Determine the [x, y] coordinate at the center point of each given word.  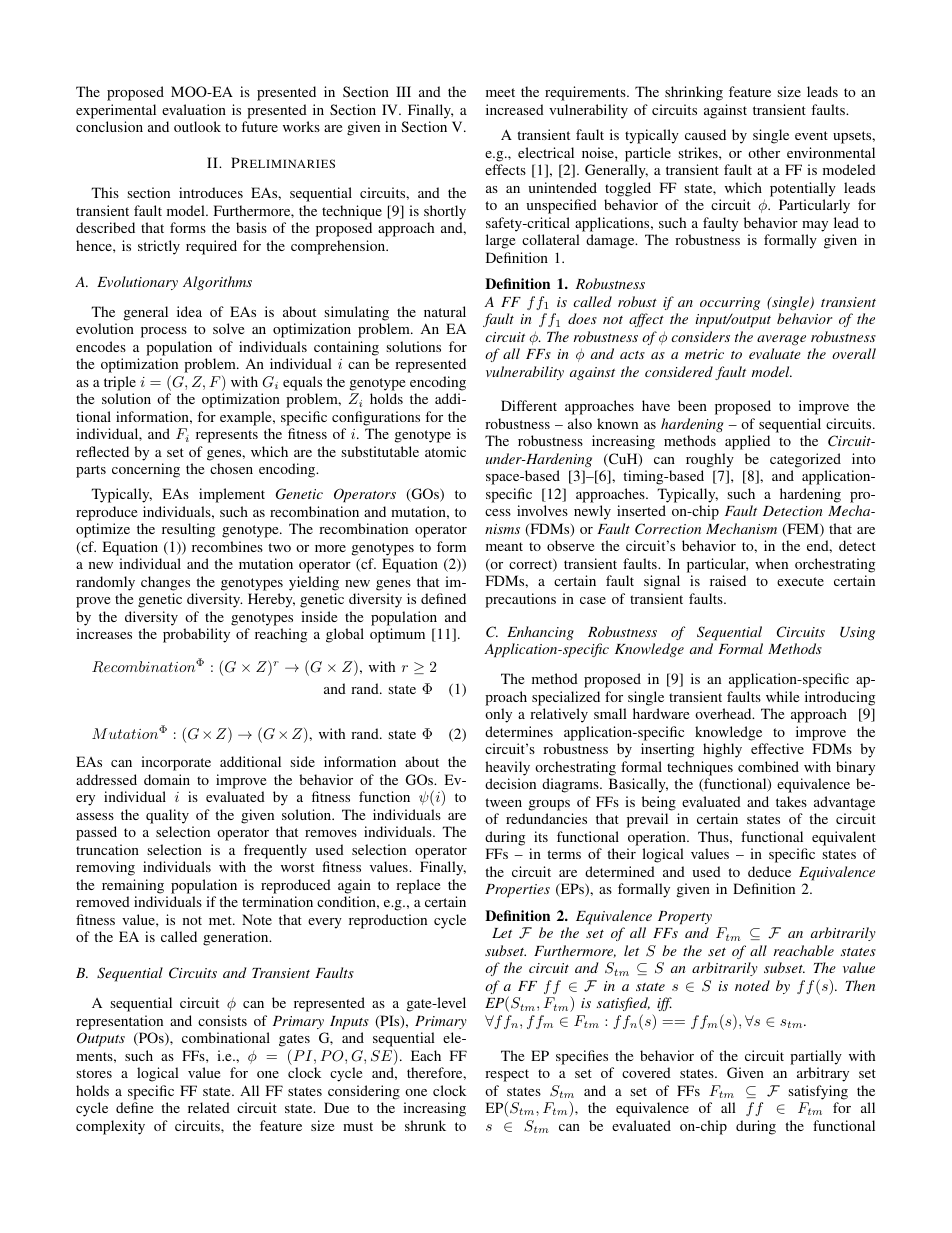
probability [196, 635]
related [209, 1107]
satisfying [818, 1092]
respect [507, 1075]
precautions [520, 600]
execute [800, 581]
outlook [197, 126]
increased [515, 109]
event [811, 135]
